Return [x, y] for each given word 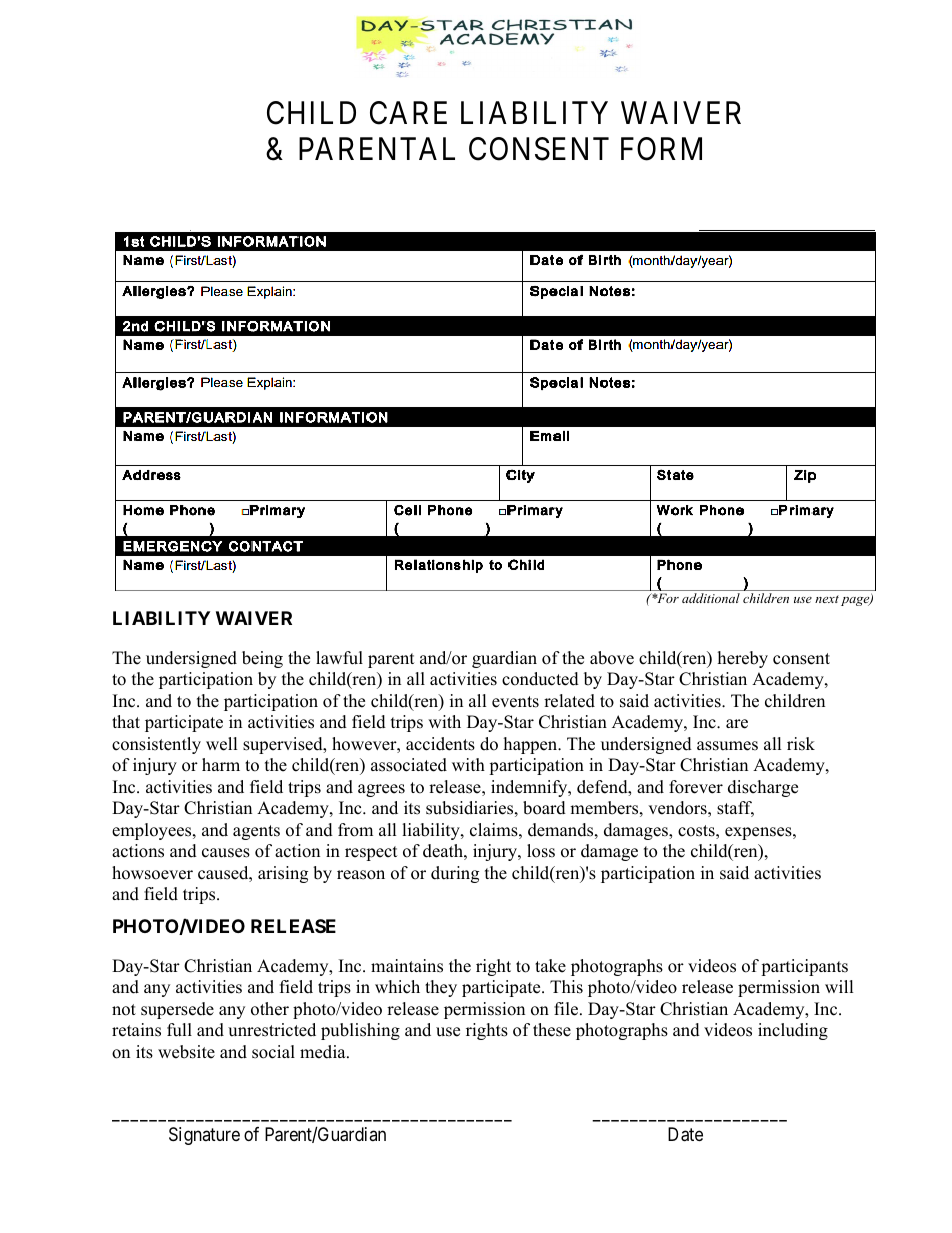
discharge [763, 788]
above [612, 658]
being [262, 659]
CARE [408, 113]
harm [221, 764]
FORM [661, 149]
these [552, 1030]
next [827, 599]
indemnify [530, 788]
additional [711, 598]
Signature [204, 1136]
